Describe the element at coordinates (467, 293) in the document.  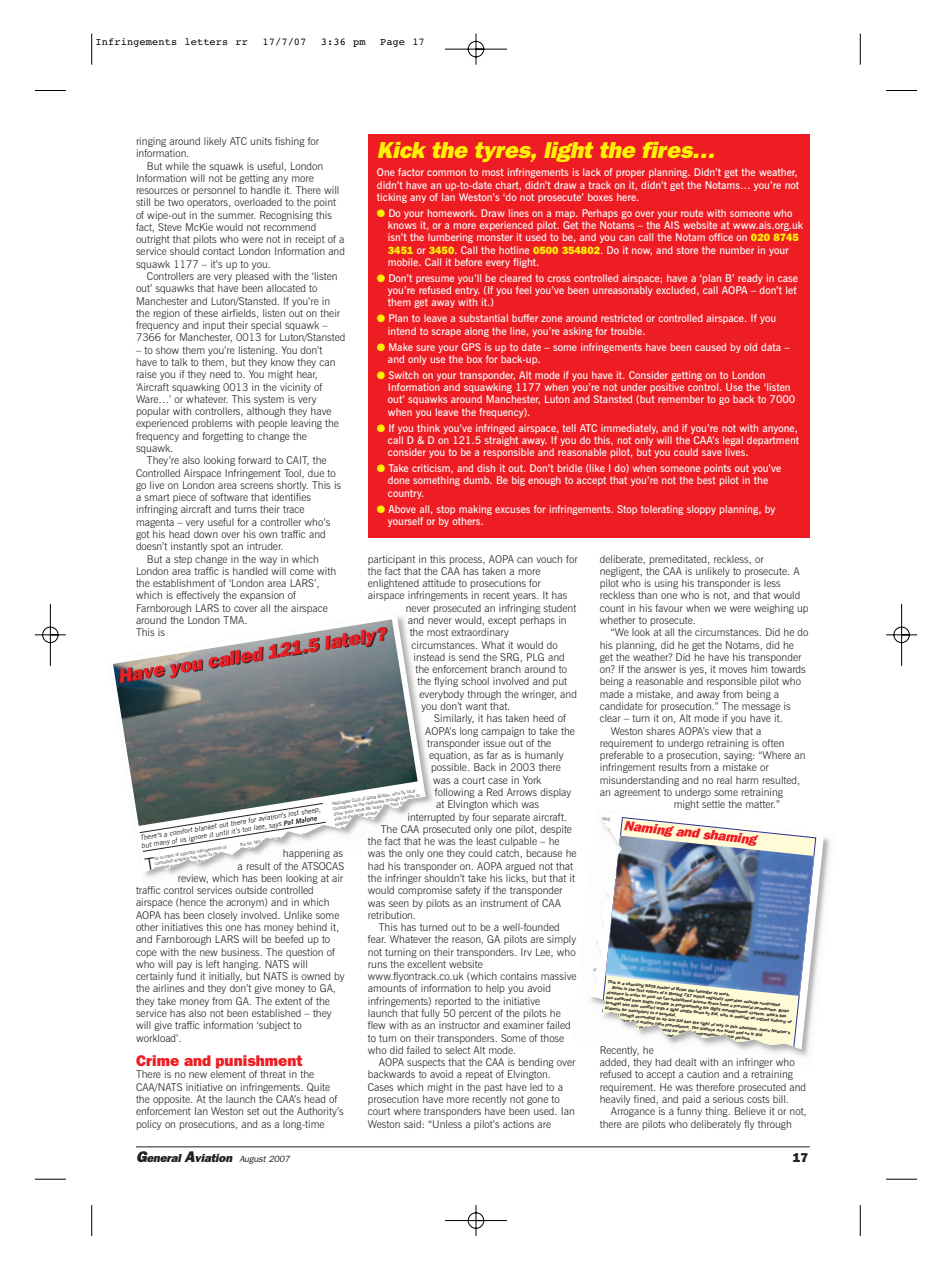
I see `entry` at that location.
